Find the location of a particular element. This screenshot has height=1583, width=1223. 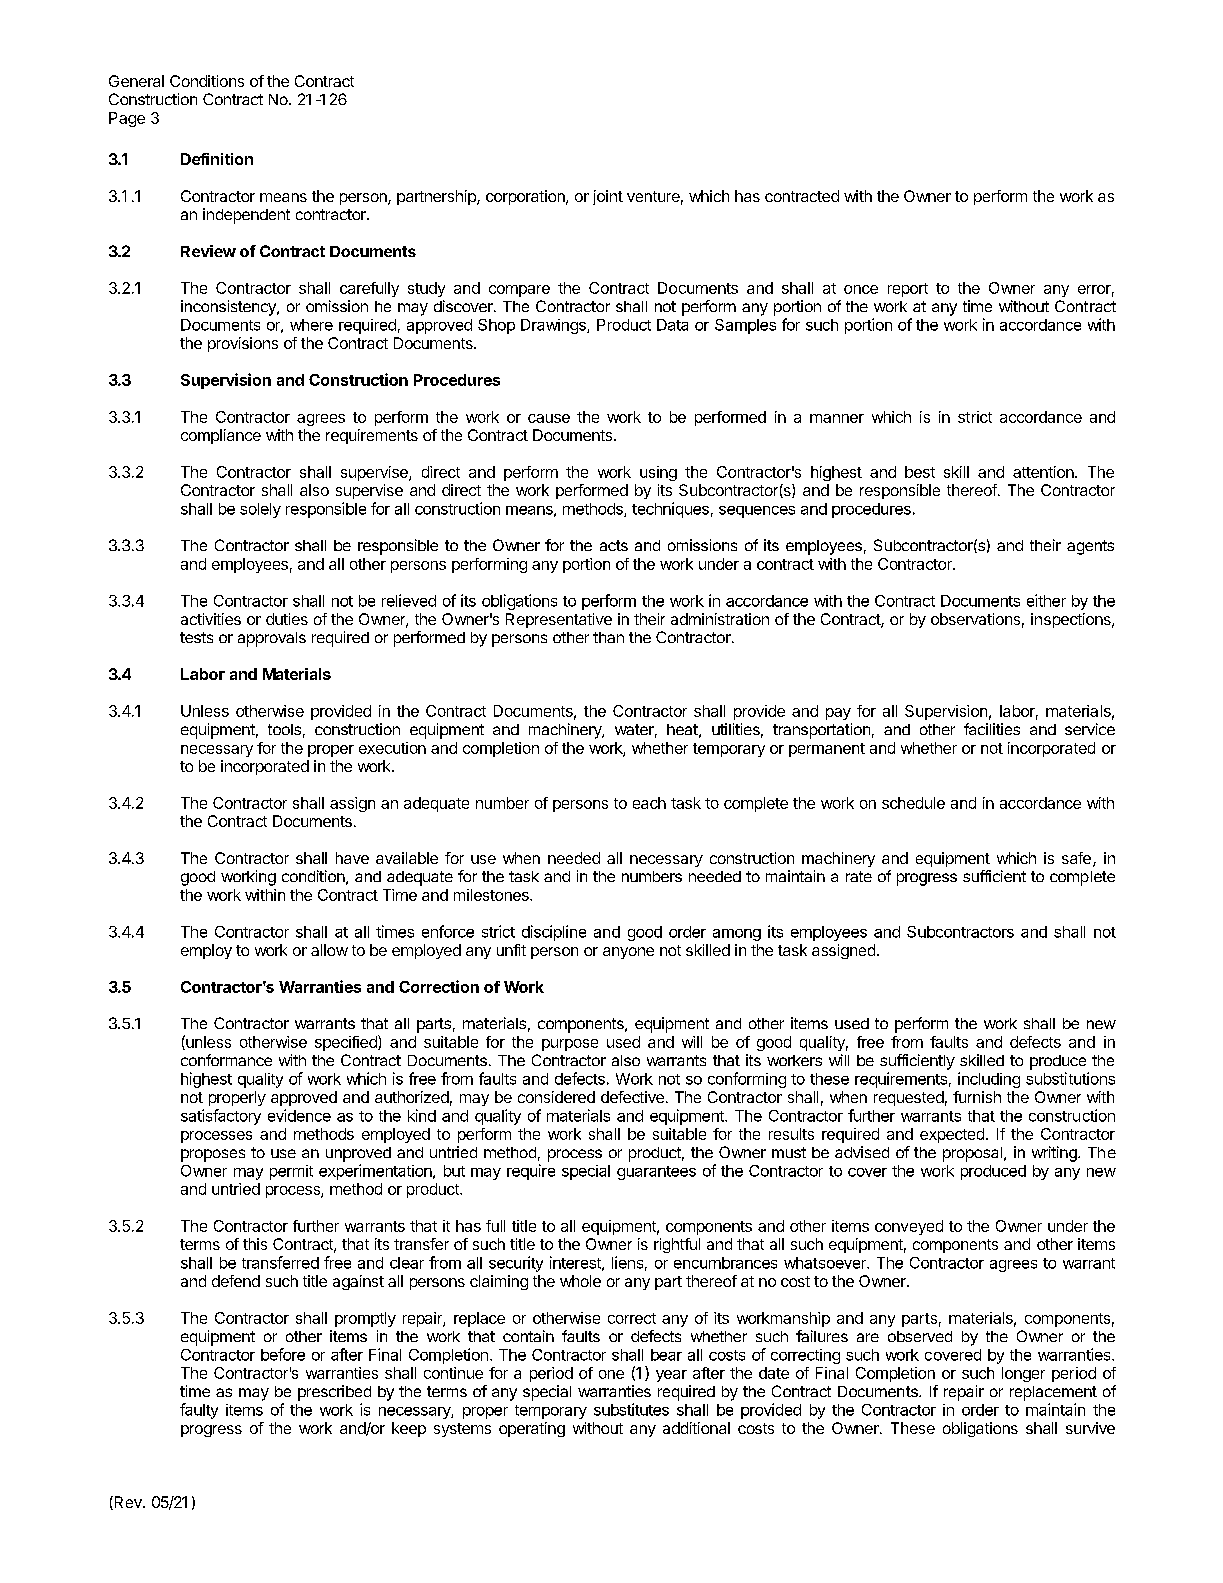

Definition is located at coordinates (217, 159).
